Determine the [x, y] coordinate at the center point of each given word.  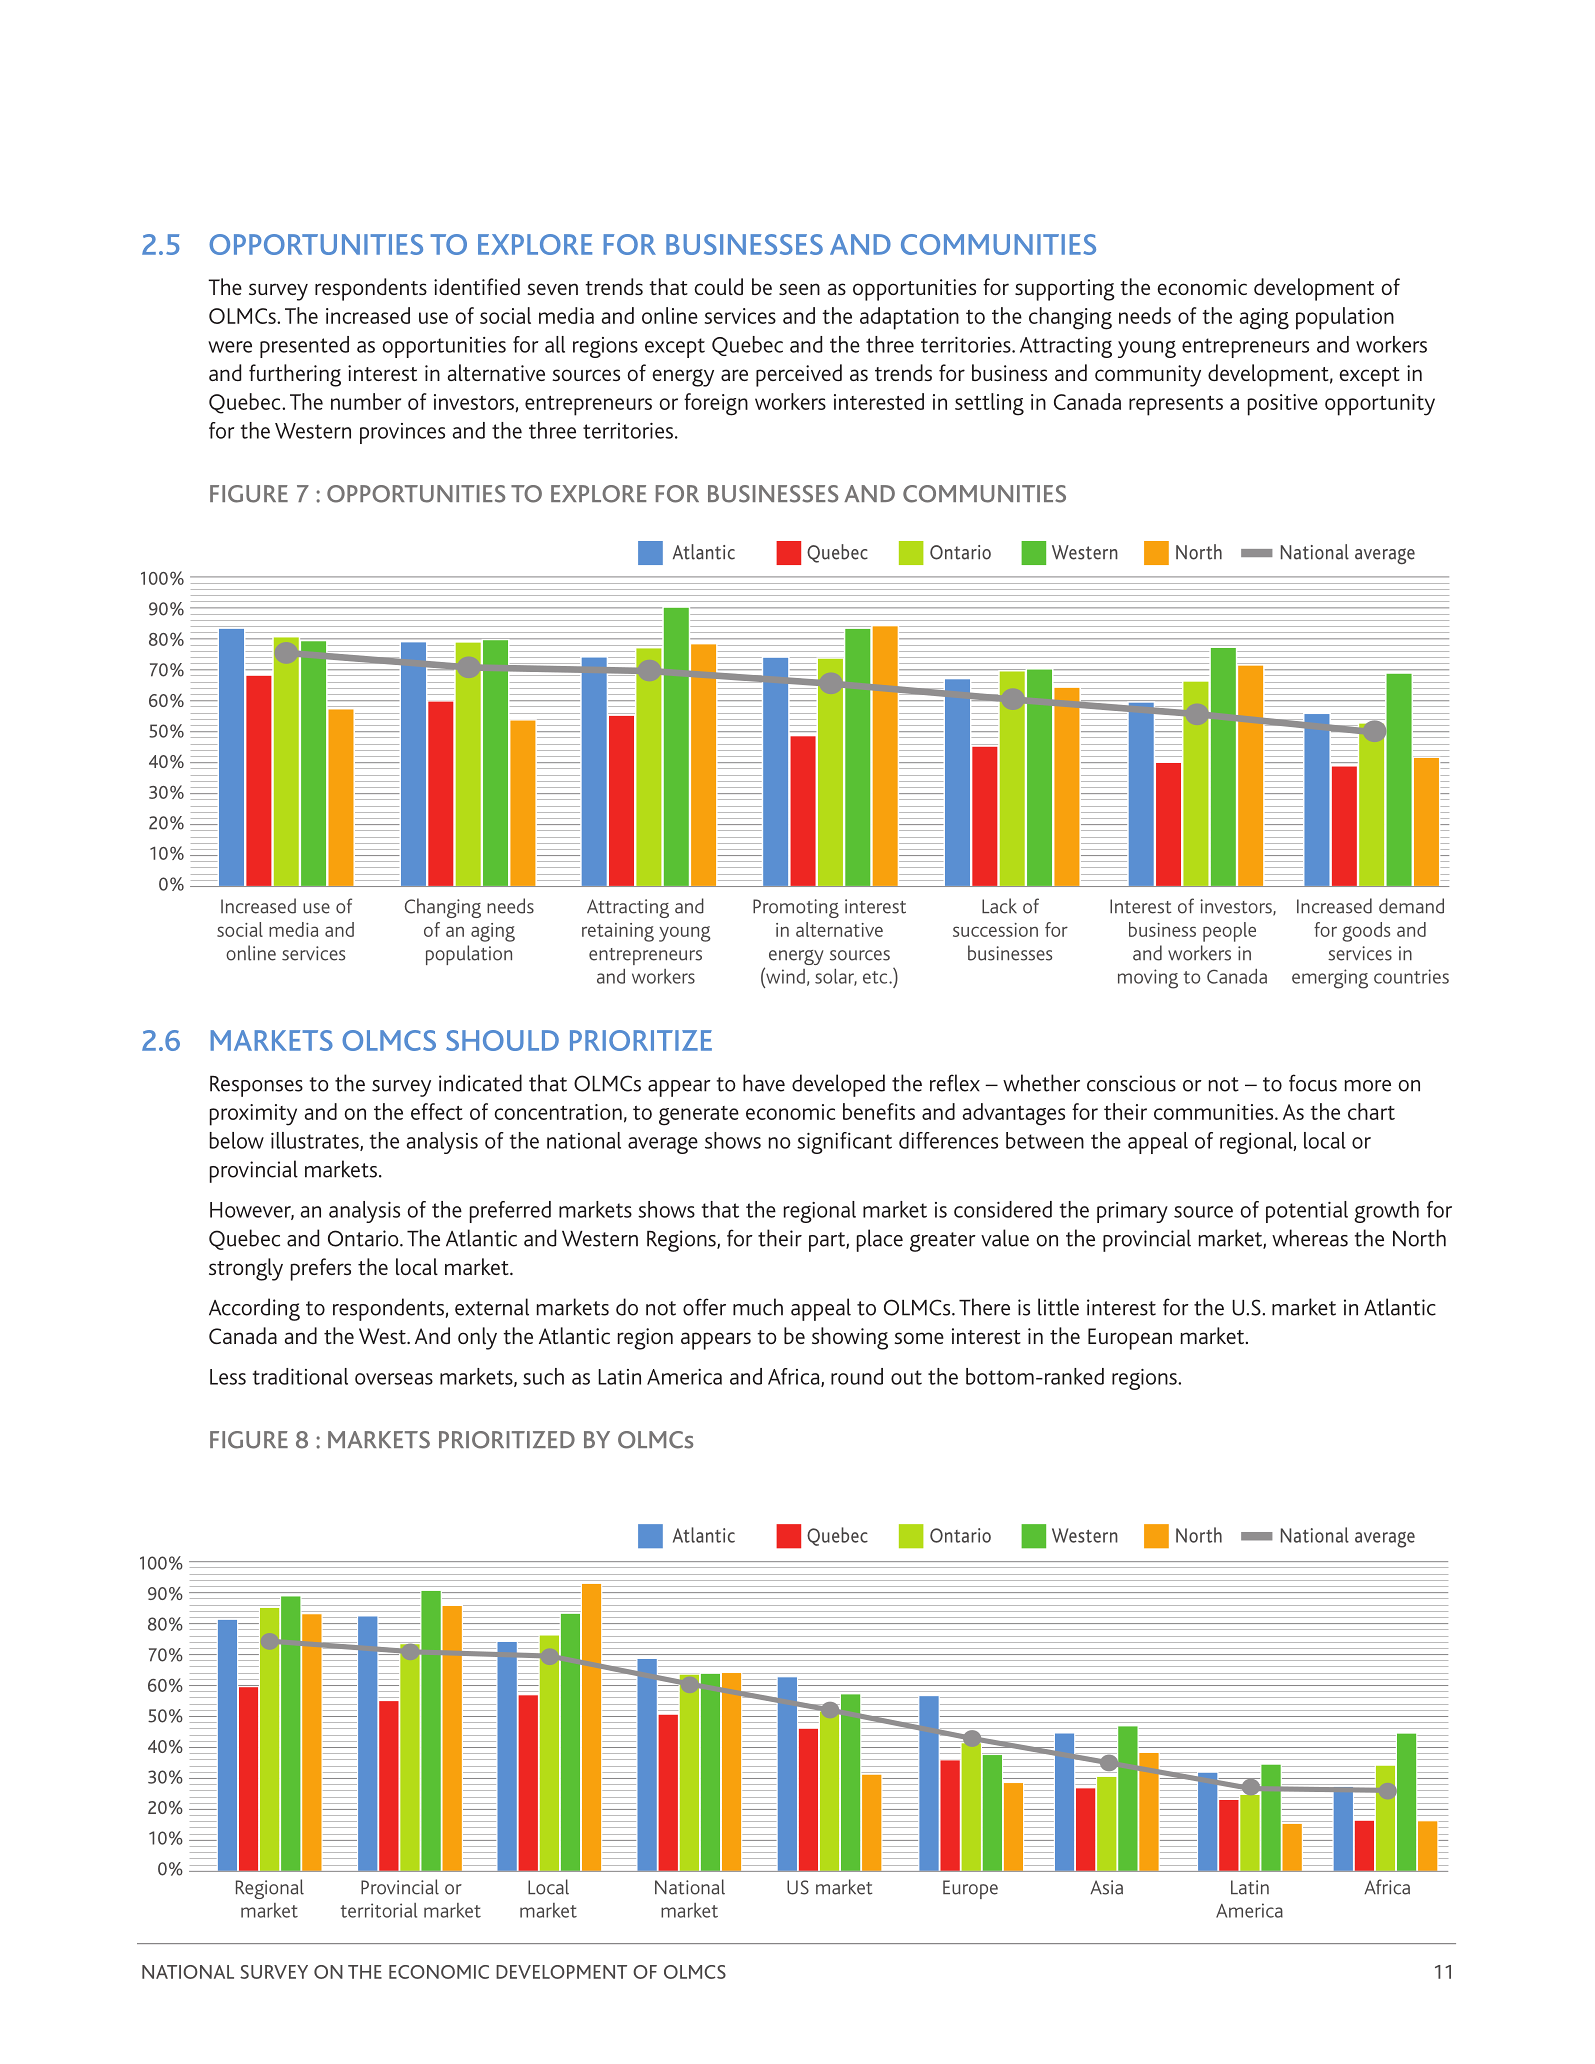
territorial [378, 1910]
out [906, 1377]
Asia [1106, 1887]
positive [1283, 405]
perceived [799, 375]
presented [304, 347]
